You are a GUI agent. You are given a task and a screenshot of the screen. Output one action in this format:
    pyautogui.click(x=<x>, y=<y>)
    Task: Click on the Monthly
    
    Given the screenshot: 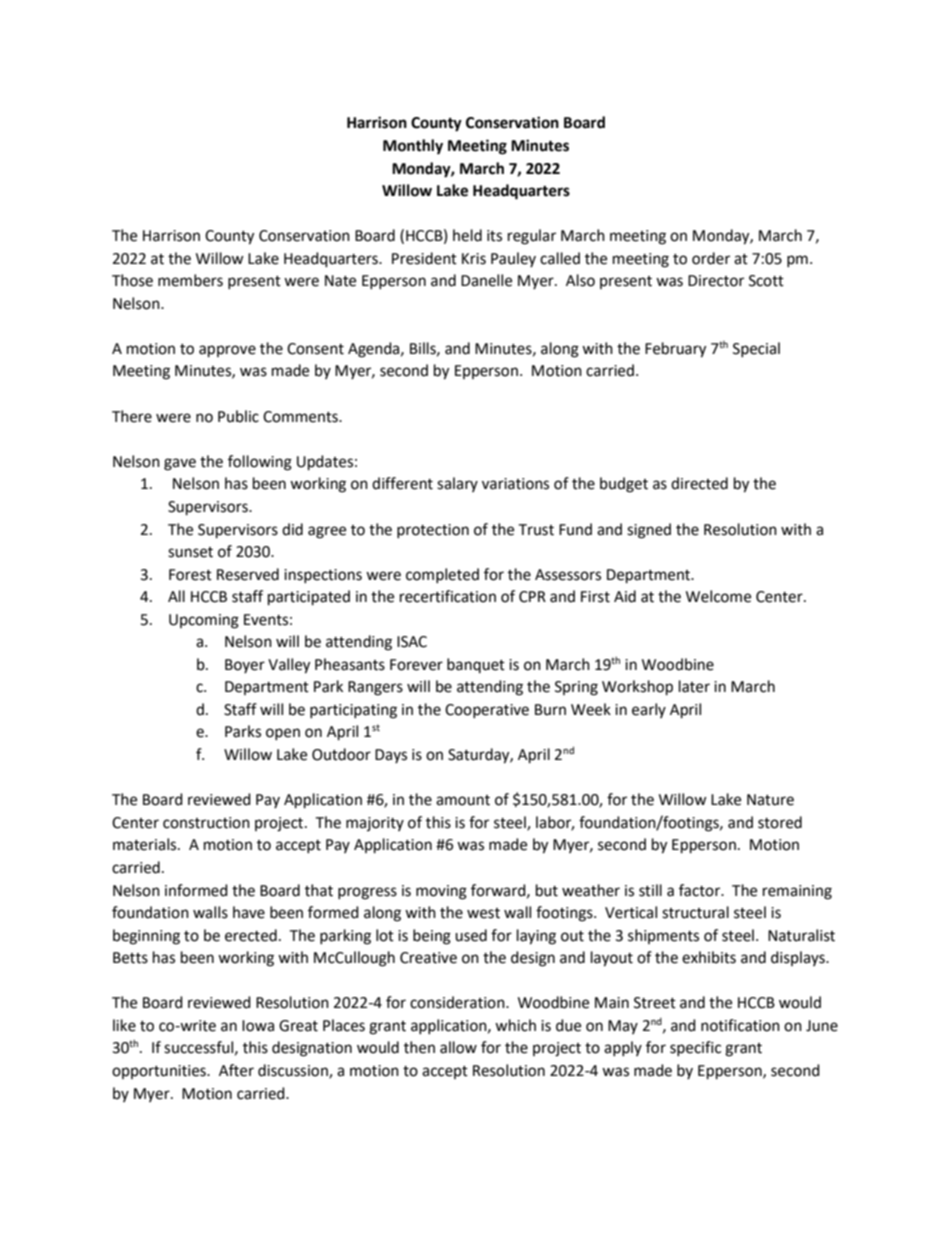 What is the action you would take?
    pyautogui.click(x=413, y=147)
